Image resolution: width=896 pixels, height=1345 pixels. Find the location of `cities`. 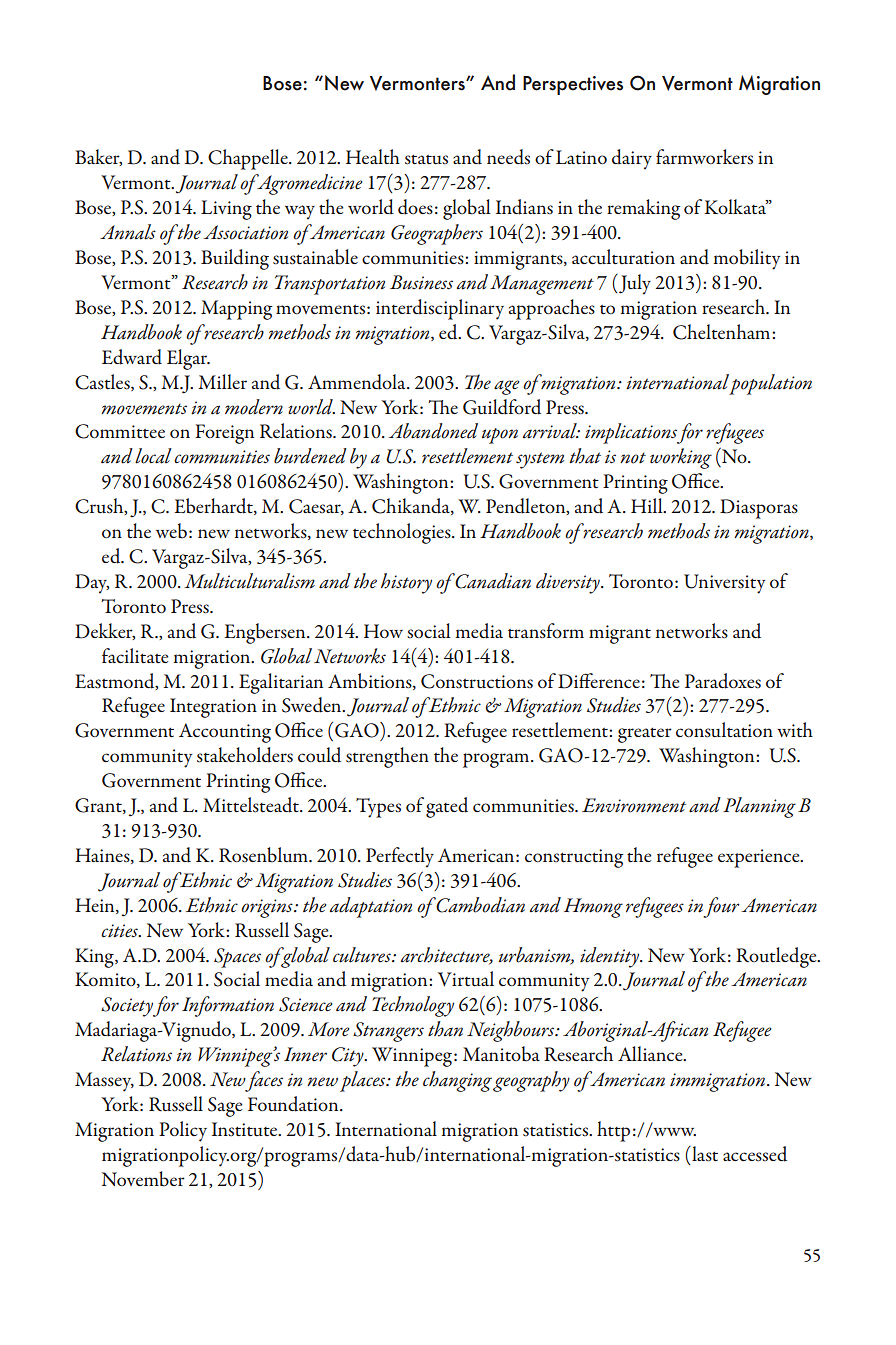

cities is located at coordinates (120, 931).
